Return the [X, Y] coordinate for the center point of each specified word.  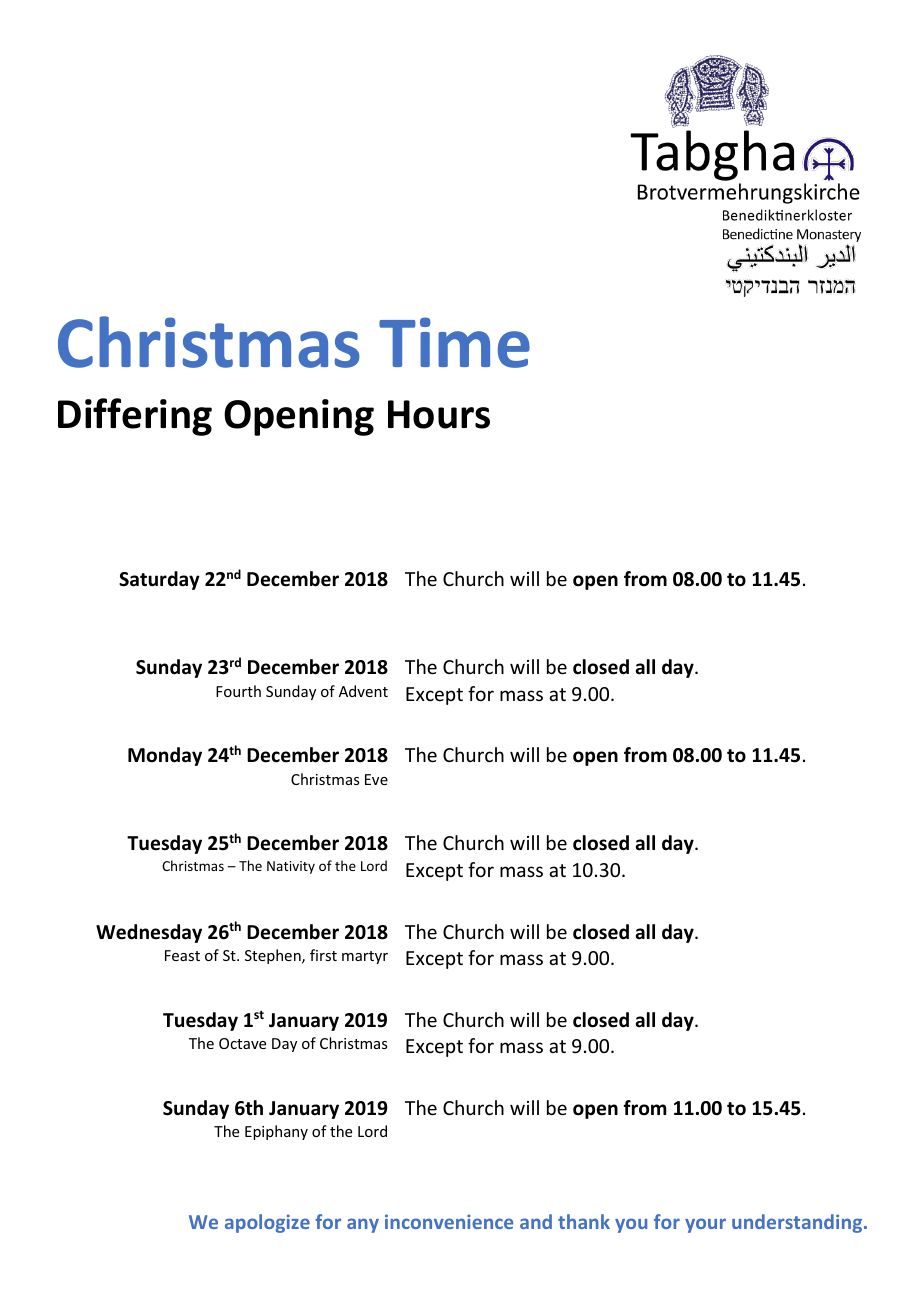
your [705, 1225]
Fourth [238, 691]
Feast [182, 955]
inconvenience [449, 1221]
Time [454, 342]
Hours [439, 414]
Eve [376, 779]
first [323, 955]
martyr [365, 957]
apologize [267, 1223]
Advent [363, 691]
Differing [135, 417]
